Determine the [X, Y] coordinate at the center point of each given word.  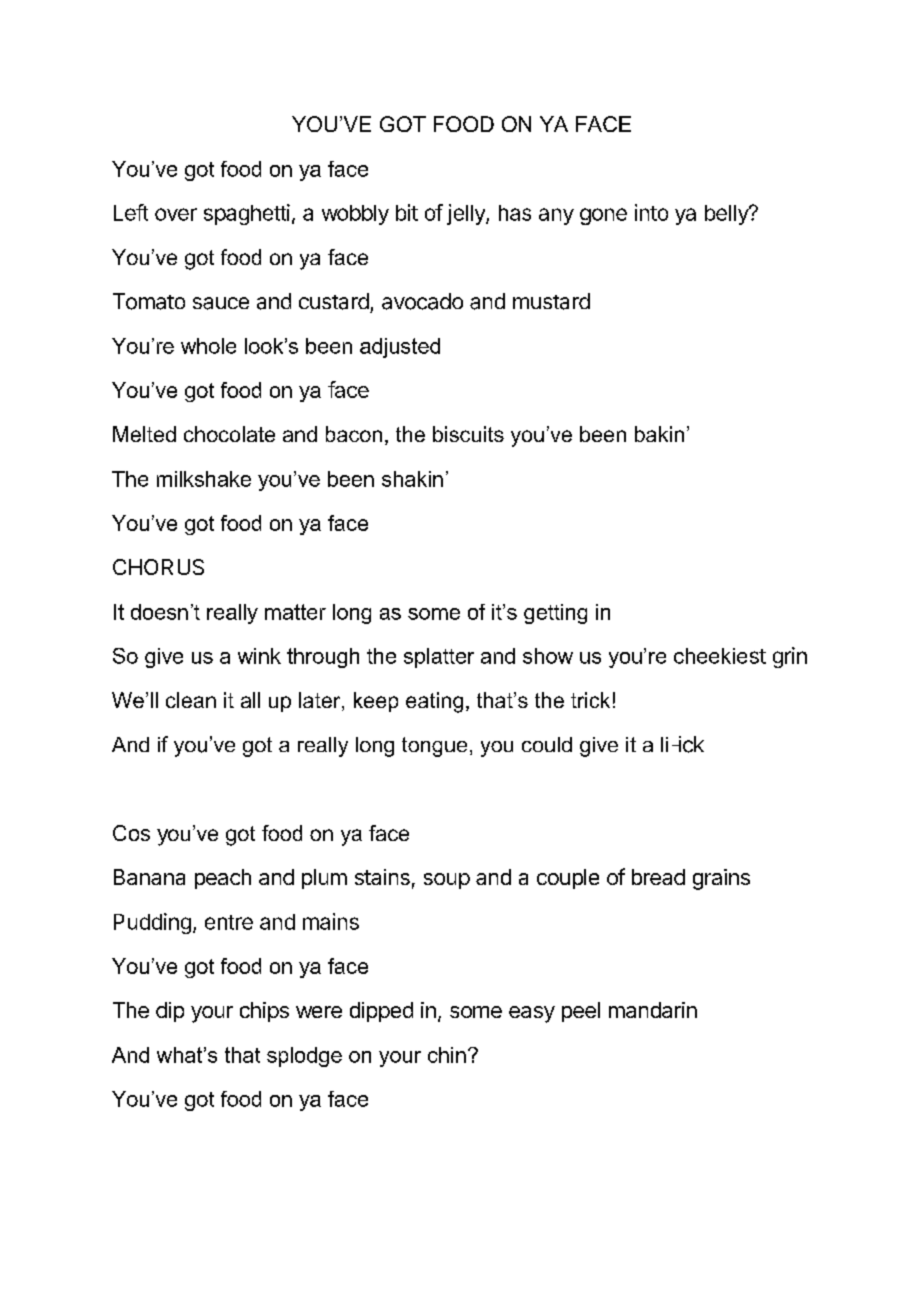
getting [555, 614]
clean [191, 700]
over [176, 214]
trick [590, 700]
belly [727, 215]
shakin [412, 479]
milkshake [204, 479]
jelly [467, 214]
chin [447, 1055]
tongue [434, 747]
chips [264, 1012]
